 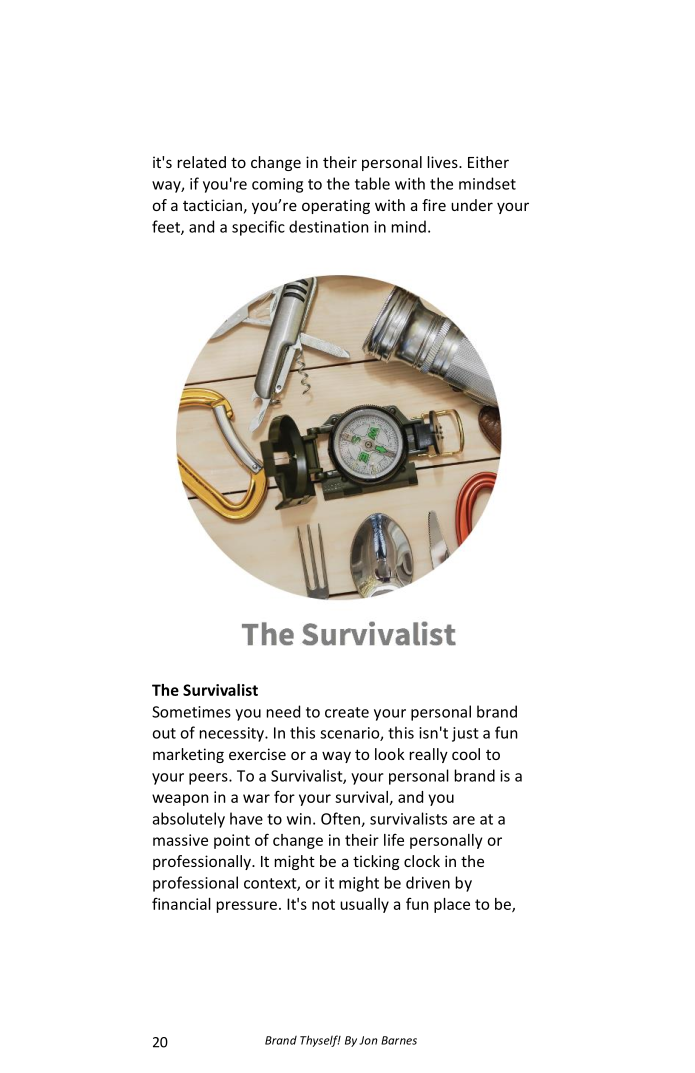 I want to click on operating, so click(x=336, y=206).
